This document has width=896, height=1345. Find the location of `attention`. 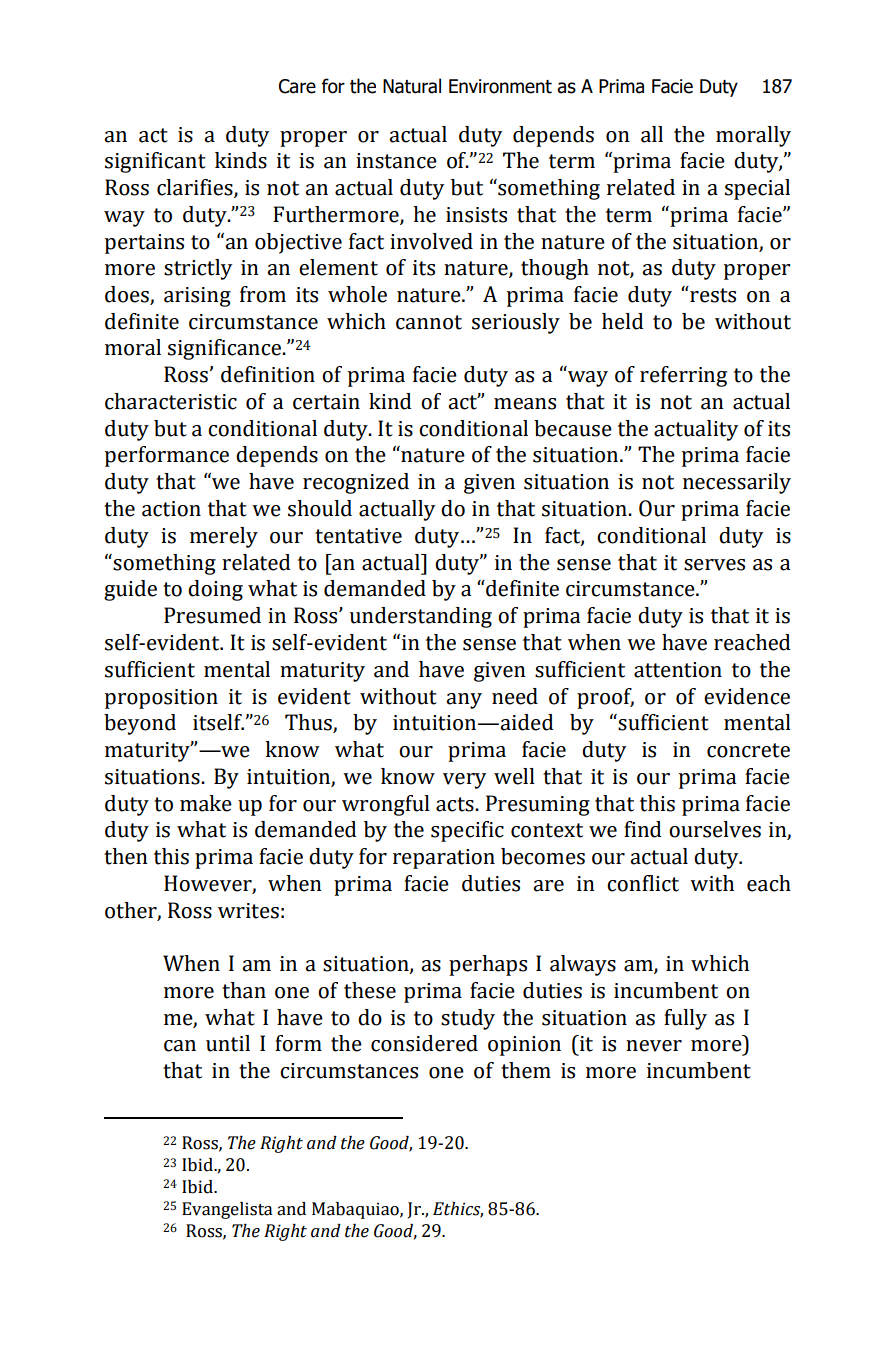

attention is located at coordinates (678, 670).
